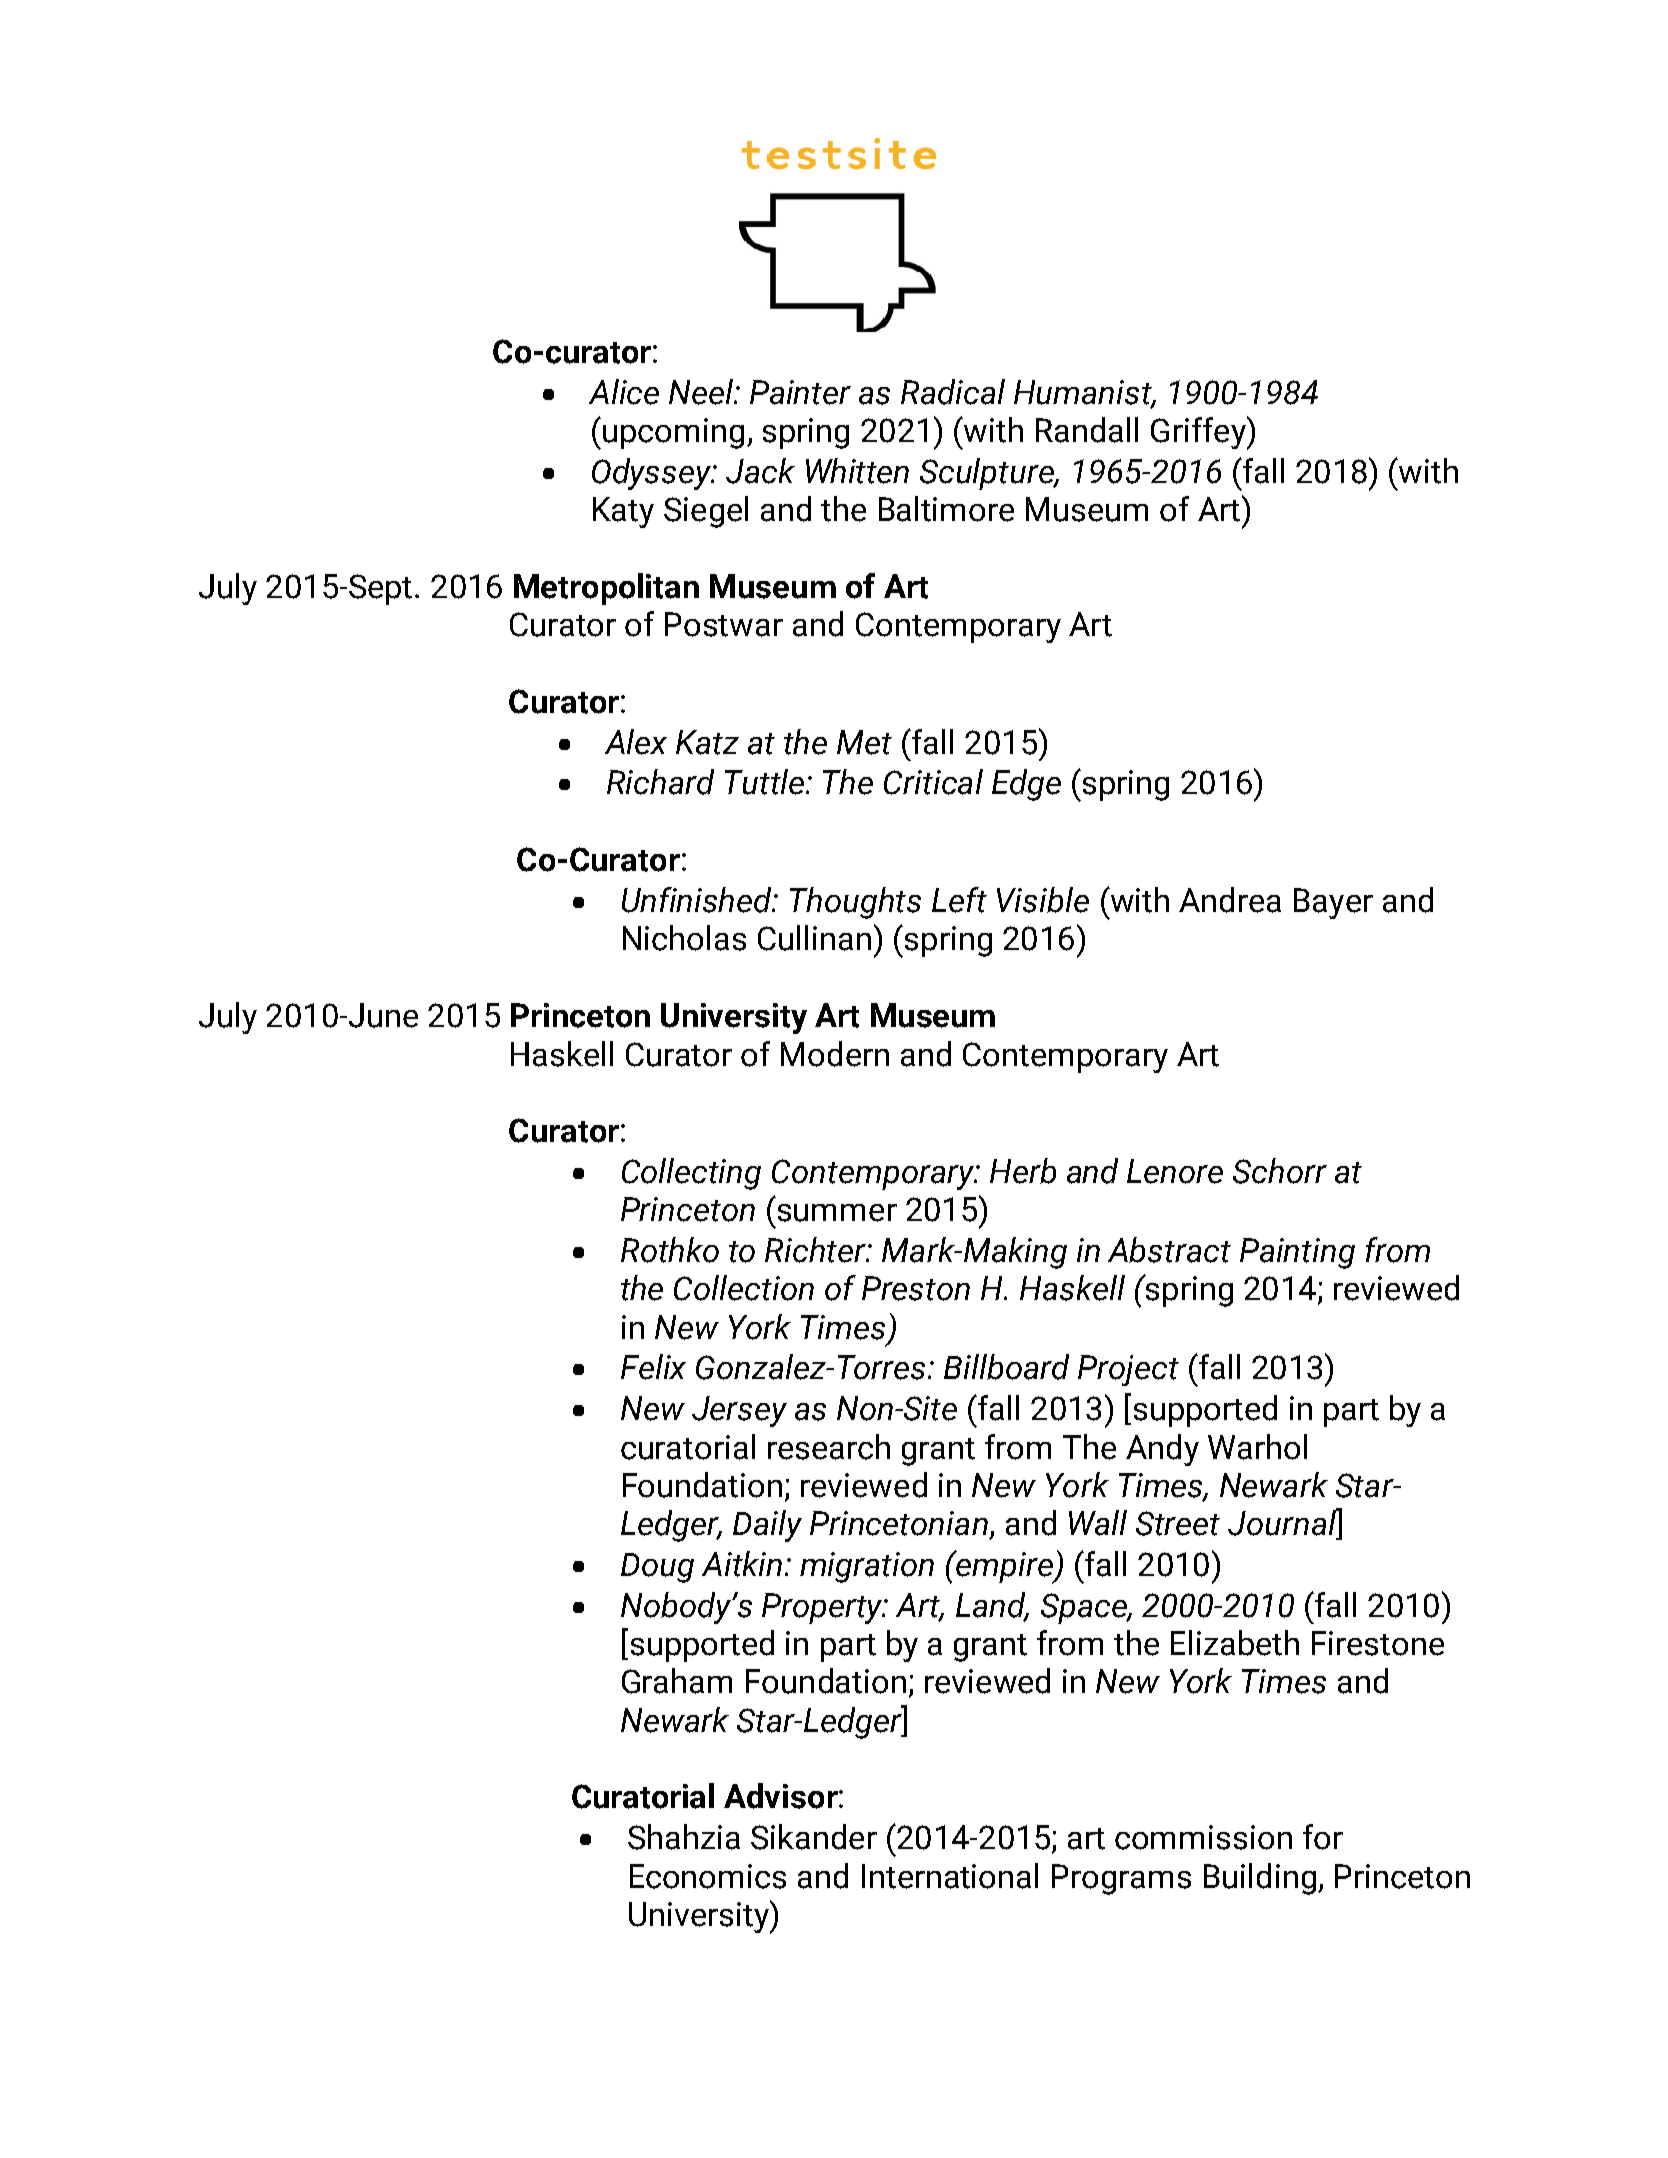 This screenshot has height=2158, width=1668. I want to click on Radical, so click(953, 392).
